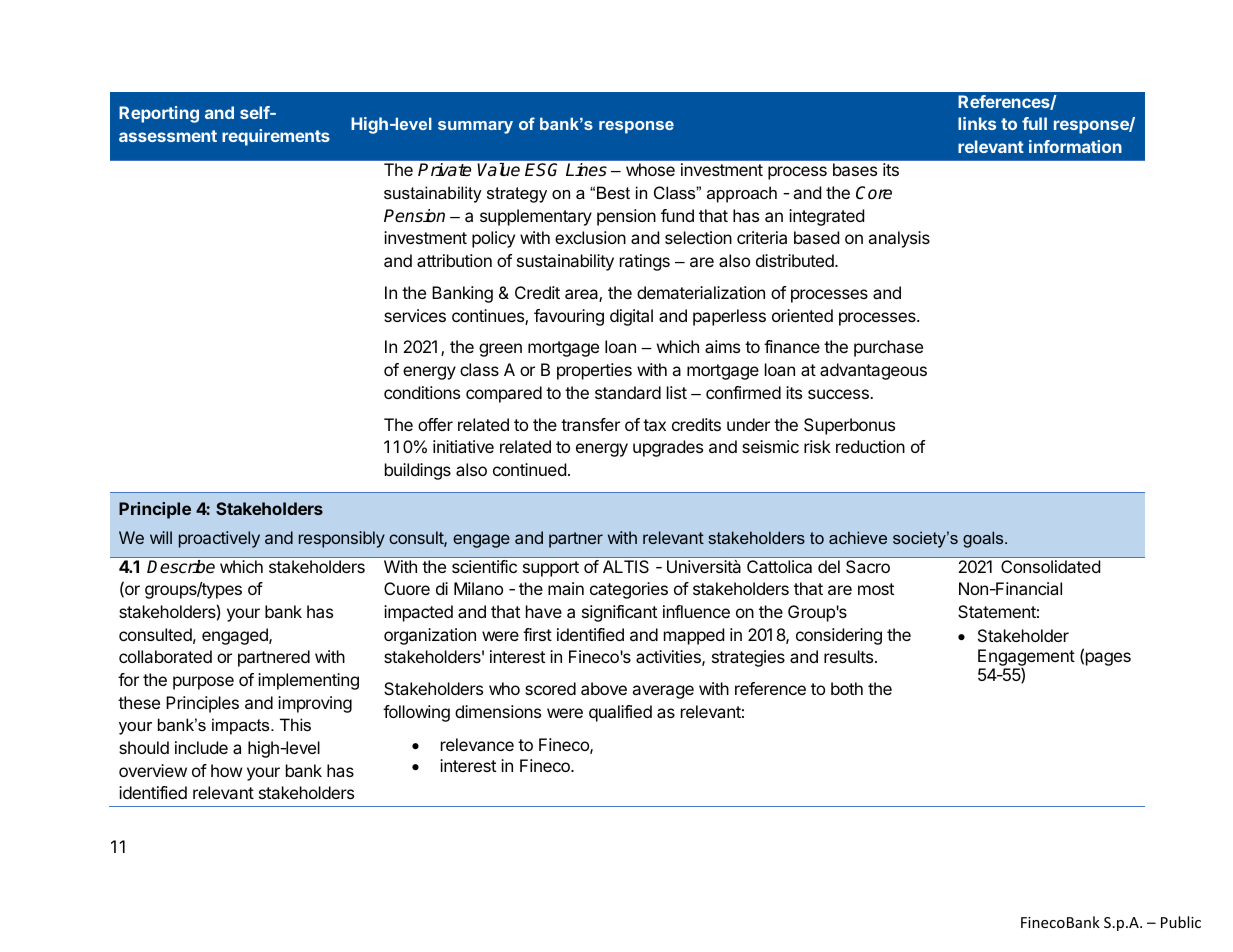 The width and height of the screenshot is (1233, 952). What do you see at coordinates (477, 744) in the screenshot?
I see `relevance` at bounding box center [477, 744].
